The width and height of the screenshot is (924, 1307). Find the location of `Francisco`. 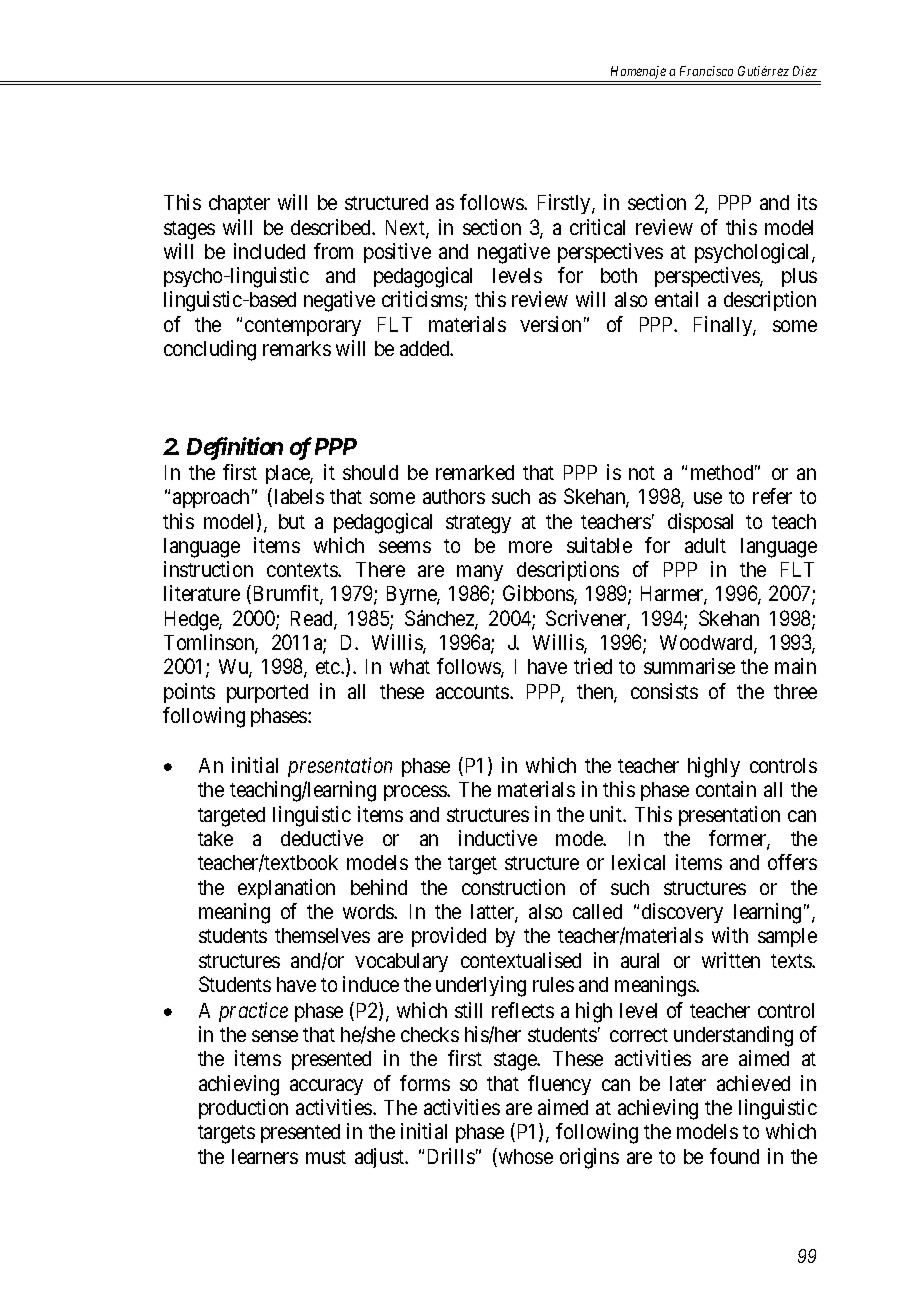

Francisco is located at coordinates (706, 71).
